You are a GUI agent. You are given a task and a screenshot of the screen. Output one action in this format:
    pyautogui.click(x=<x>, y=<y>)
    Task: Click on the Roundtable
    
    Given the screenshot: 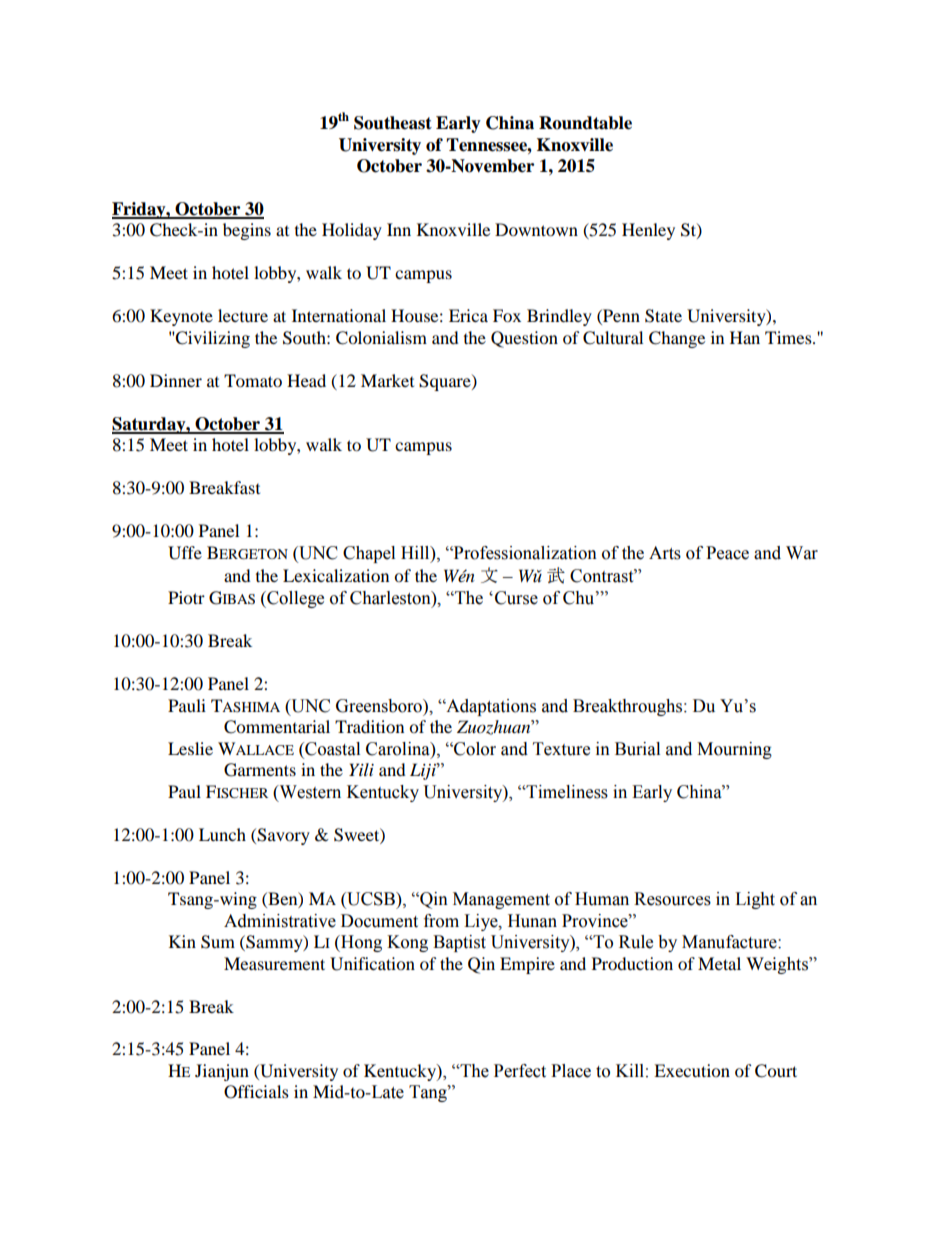 What is the action you would take?
    pyautogui.click(x=585, y=123)
